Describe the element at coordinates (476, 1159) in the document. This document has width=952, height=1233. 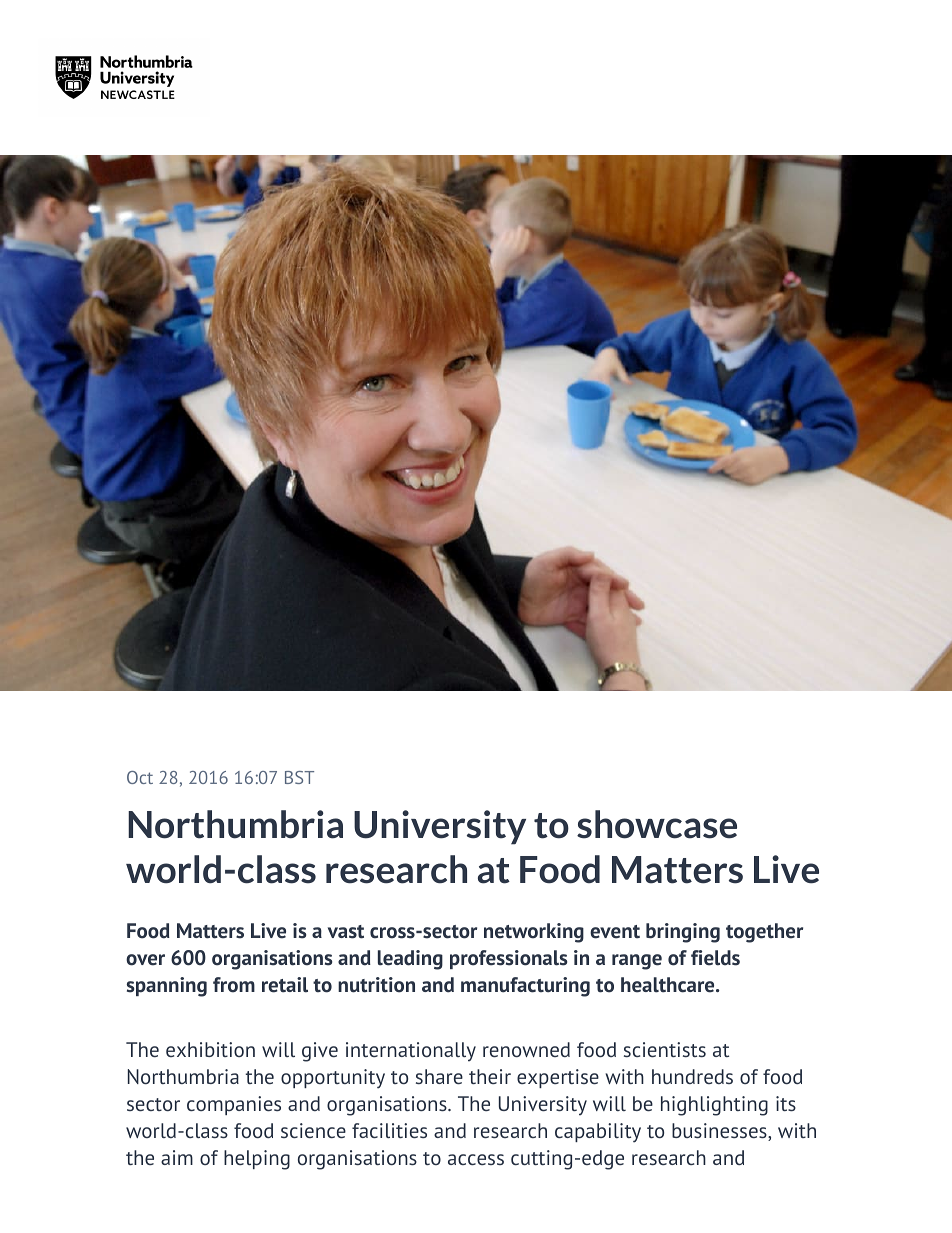
I see `access` at that location.
